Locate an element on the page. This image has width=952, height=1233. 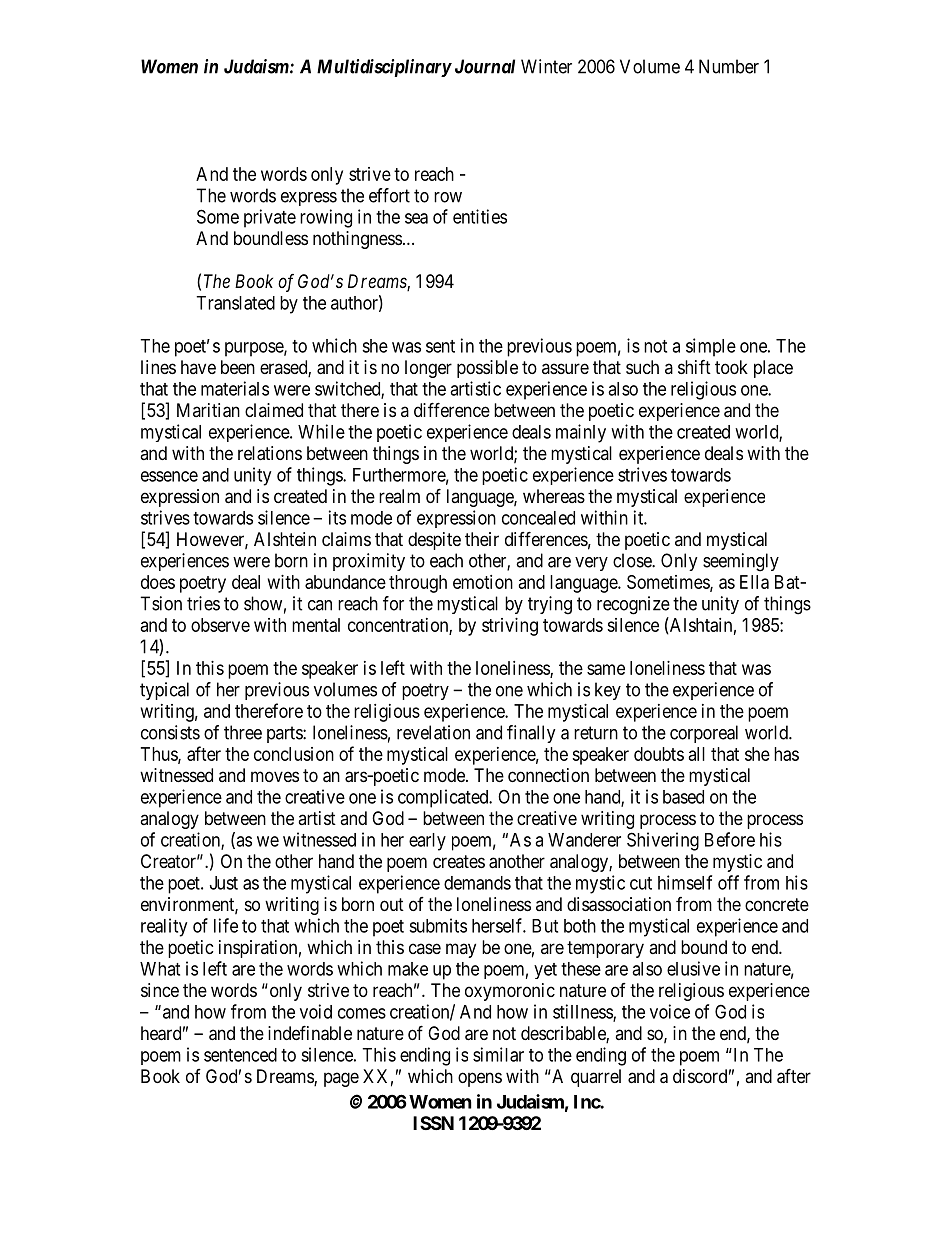
corporeal is located at coordinates (704, 734).
